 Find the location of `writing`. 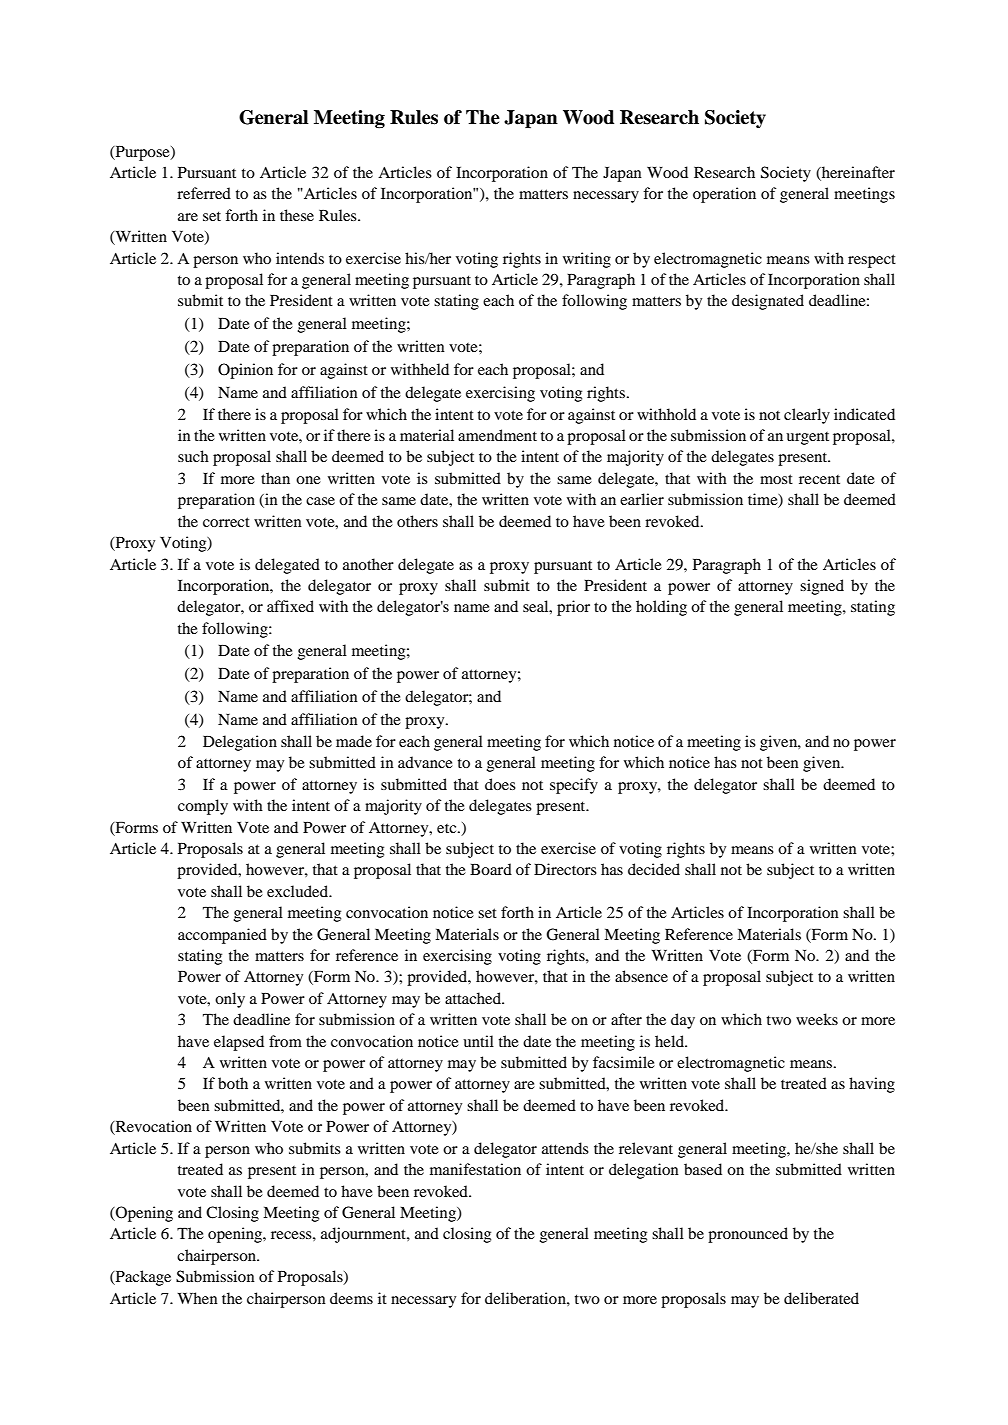

writing is located at coordinates (587, 260).
